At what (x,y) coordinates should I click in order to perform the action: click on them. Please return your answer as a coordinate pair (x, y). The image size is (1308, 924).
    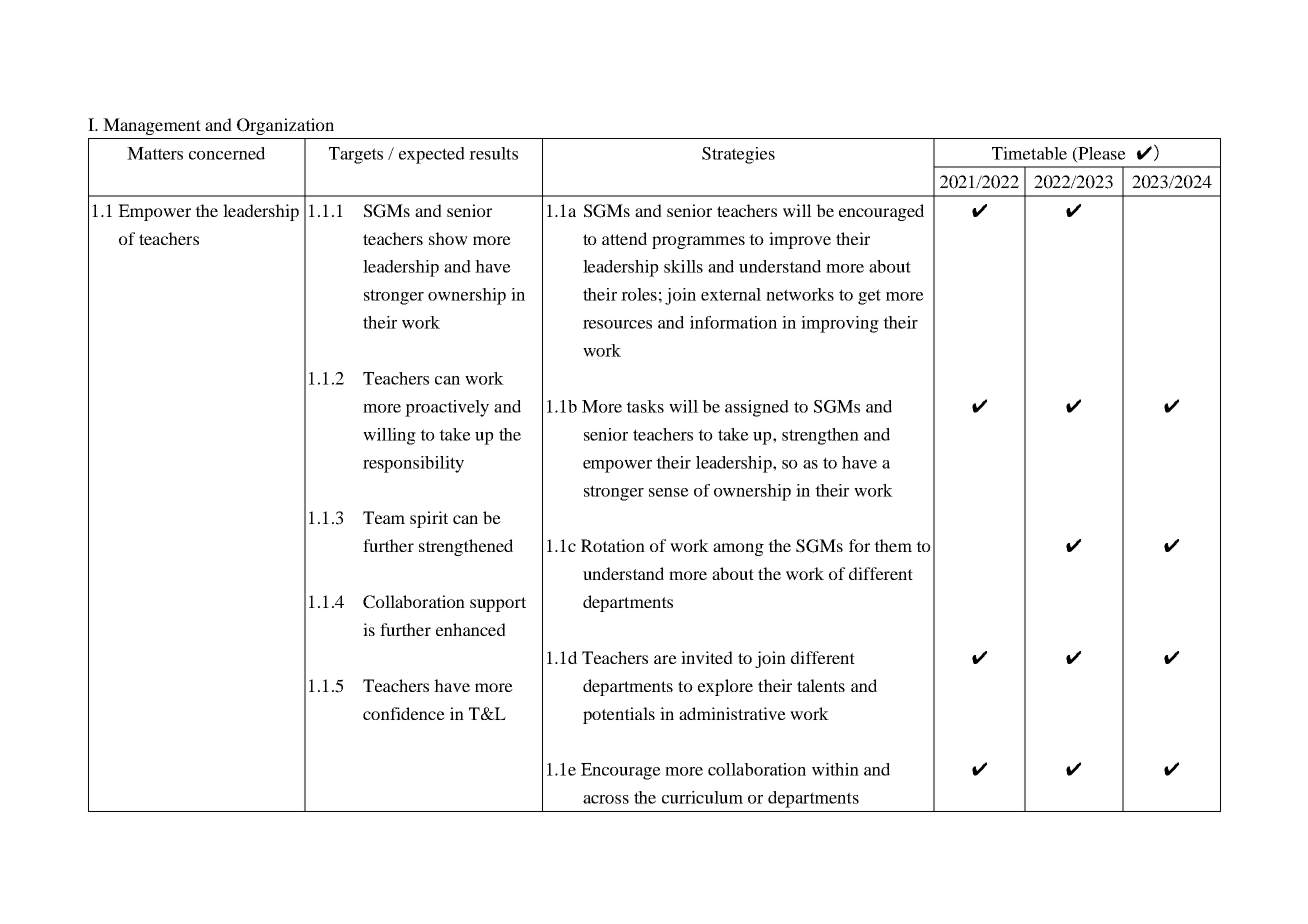
    Looking at the image, I should click on (893, 545).
